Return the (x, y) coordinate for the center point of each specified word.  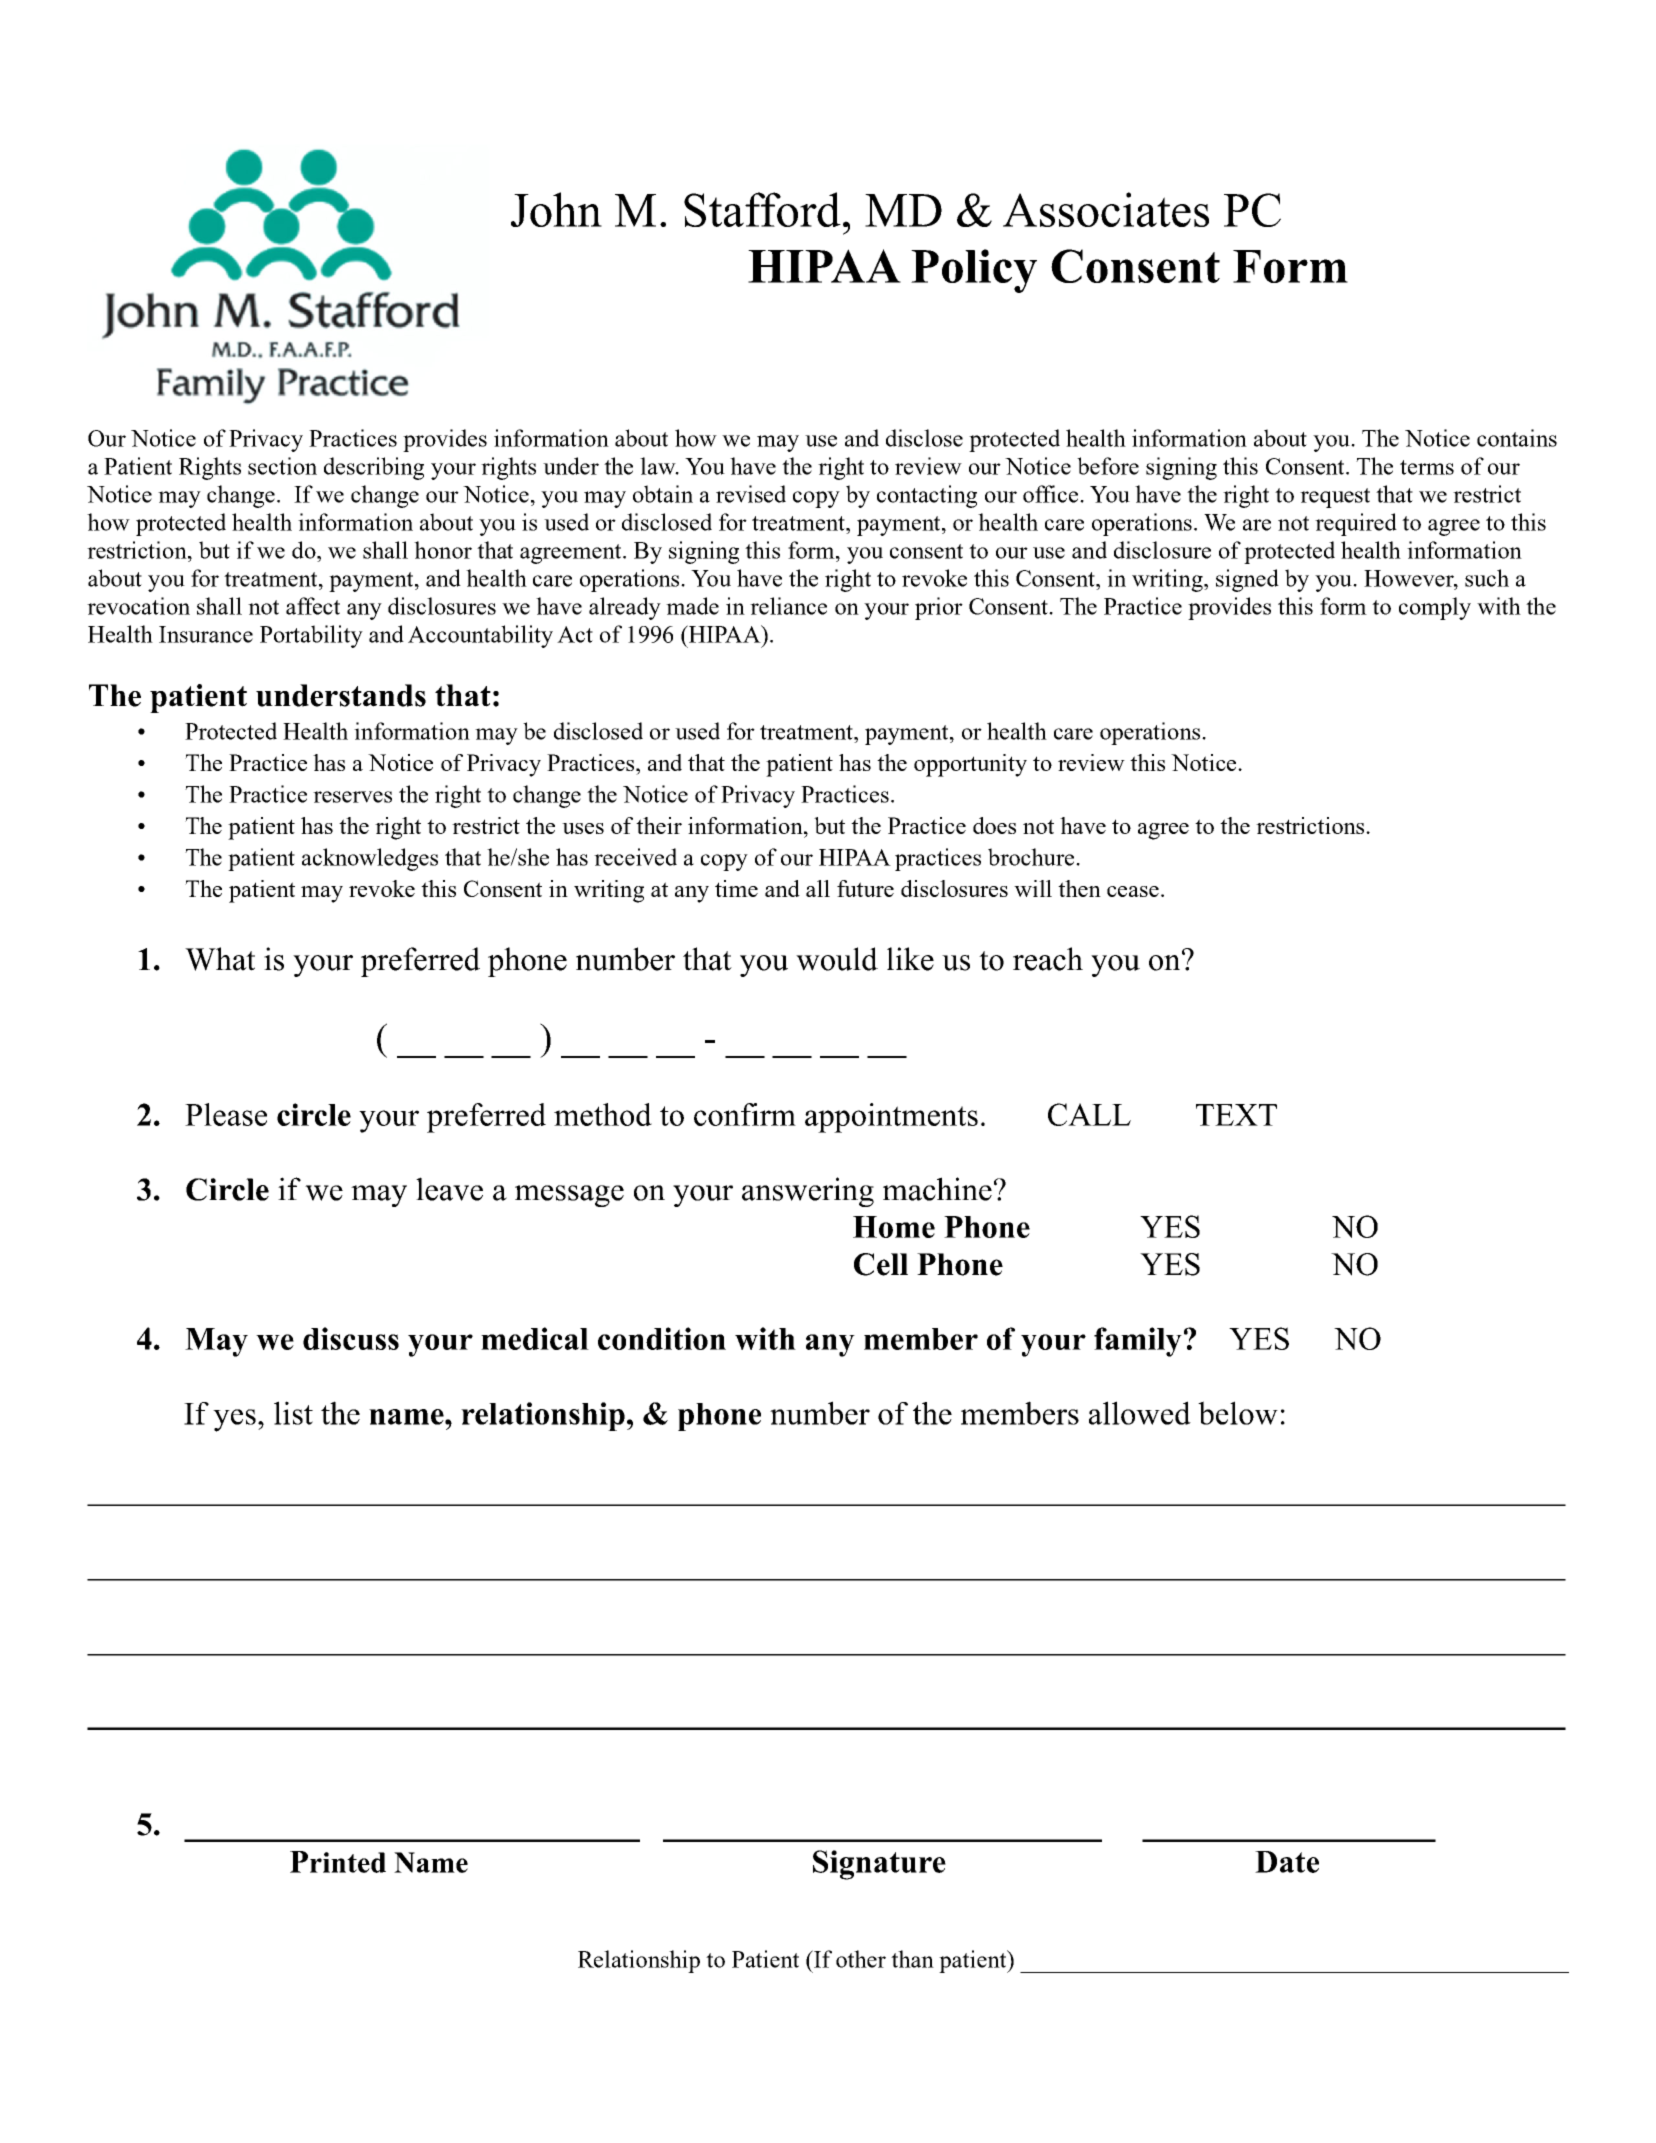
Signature (879, 1865)
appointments (891, 1118)
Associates (1106, 209)
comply (1435, 608)
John (556, 209)
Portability (311, 636)
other (861, 1959)
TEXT (1236, 1115)
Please (226, 1114)
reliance (788, 606)
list (293, 1413)
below (1238, 1413)
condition (662, 1338)
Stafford (762, 209)
